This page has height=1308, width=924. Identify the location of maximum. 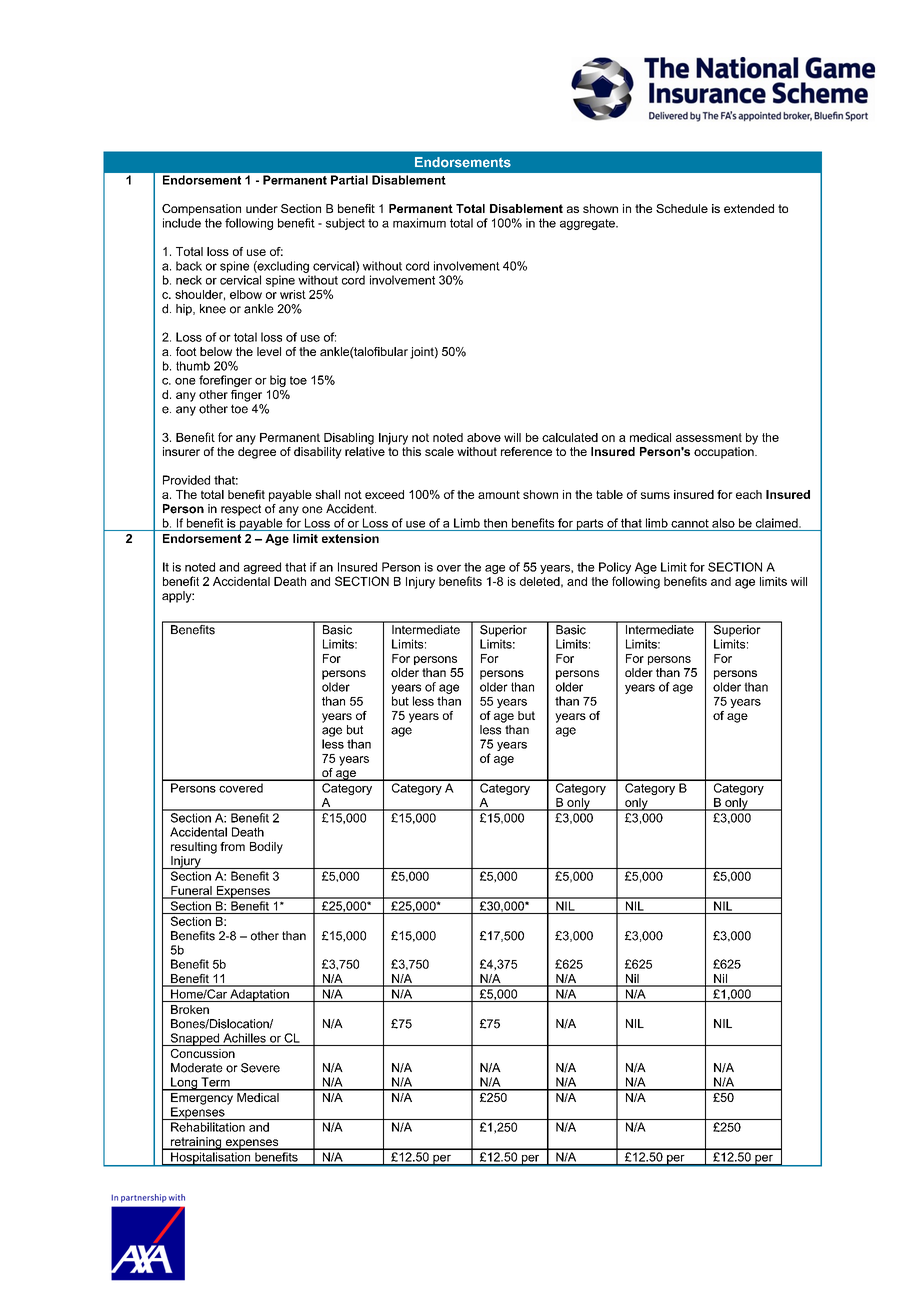
(419, 223).
